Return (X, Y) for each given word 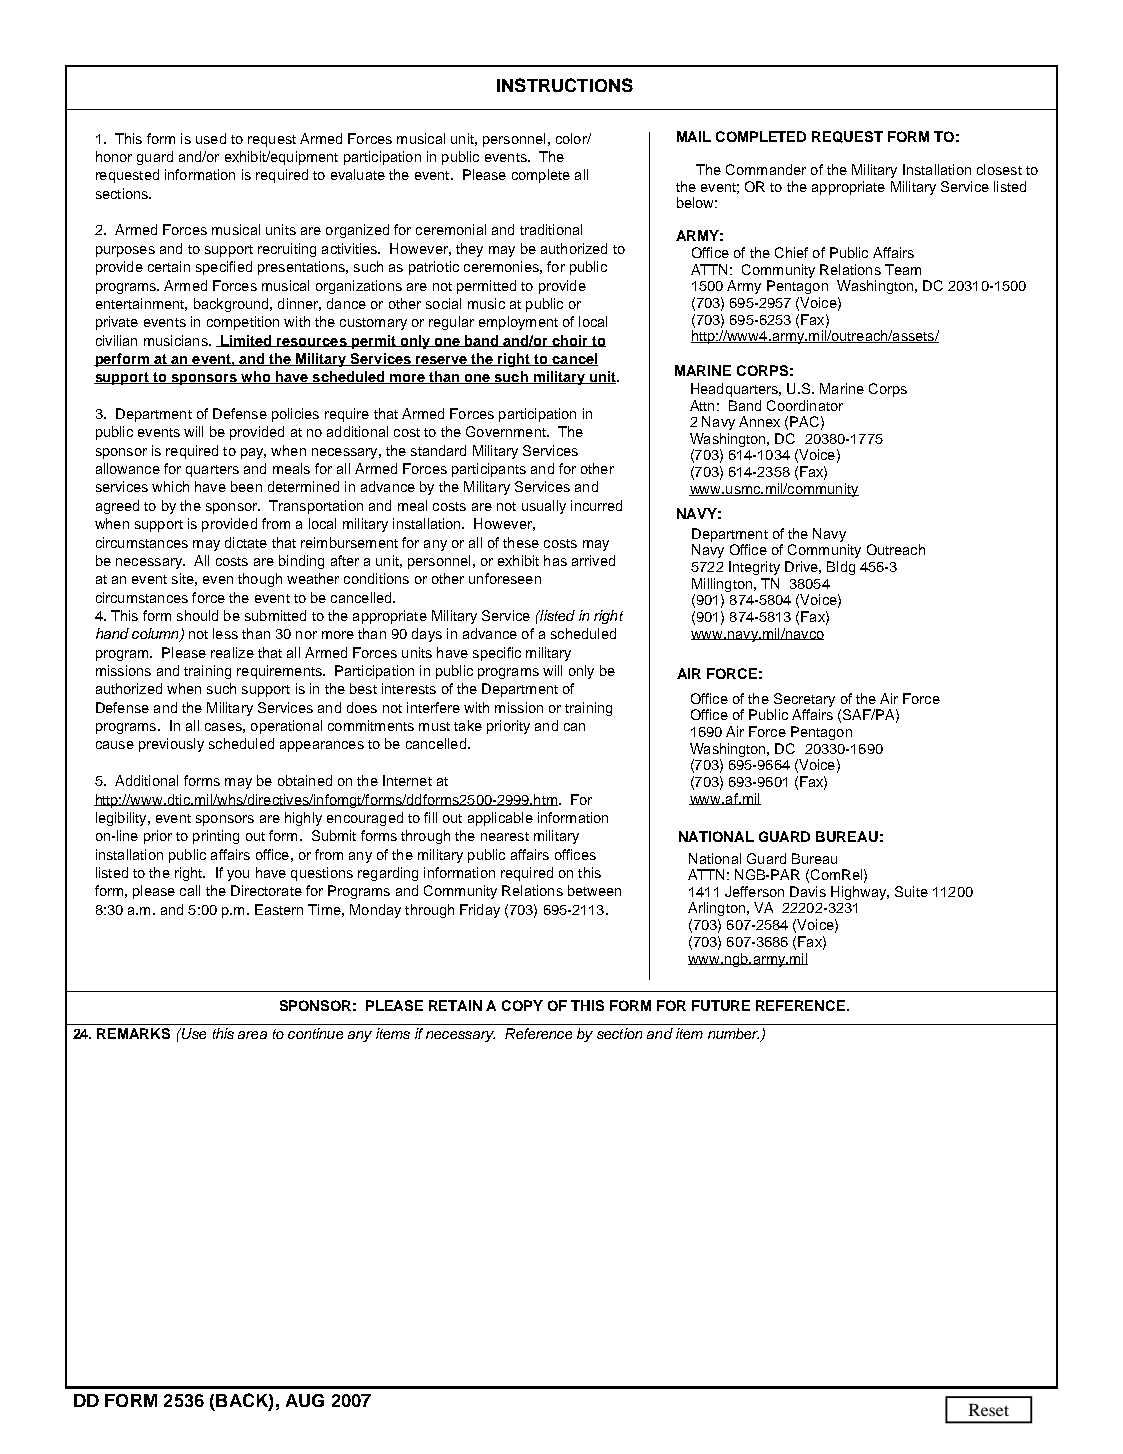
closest (999, 169)
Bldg (841, 568)
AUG (305, 1400)
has (555, 560)
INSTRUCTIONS (565, 85)
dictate (246, 542)
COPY (522, 1005)
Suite (911, 891)
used (211, 138)
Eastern (279, 909)
